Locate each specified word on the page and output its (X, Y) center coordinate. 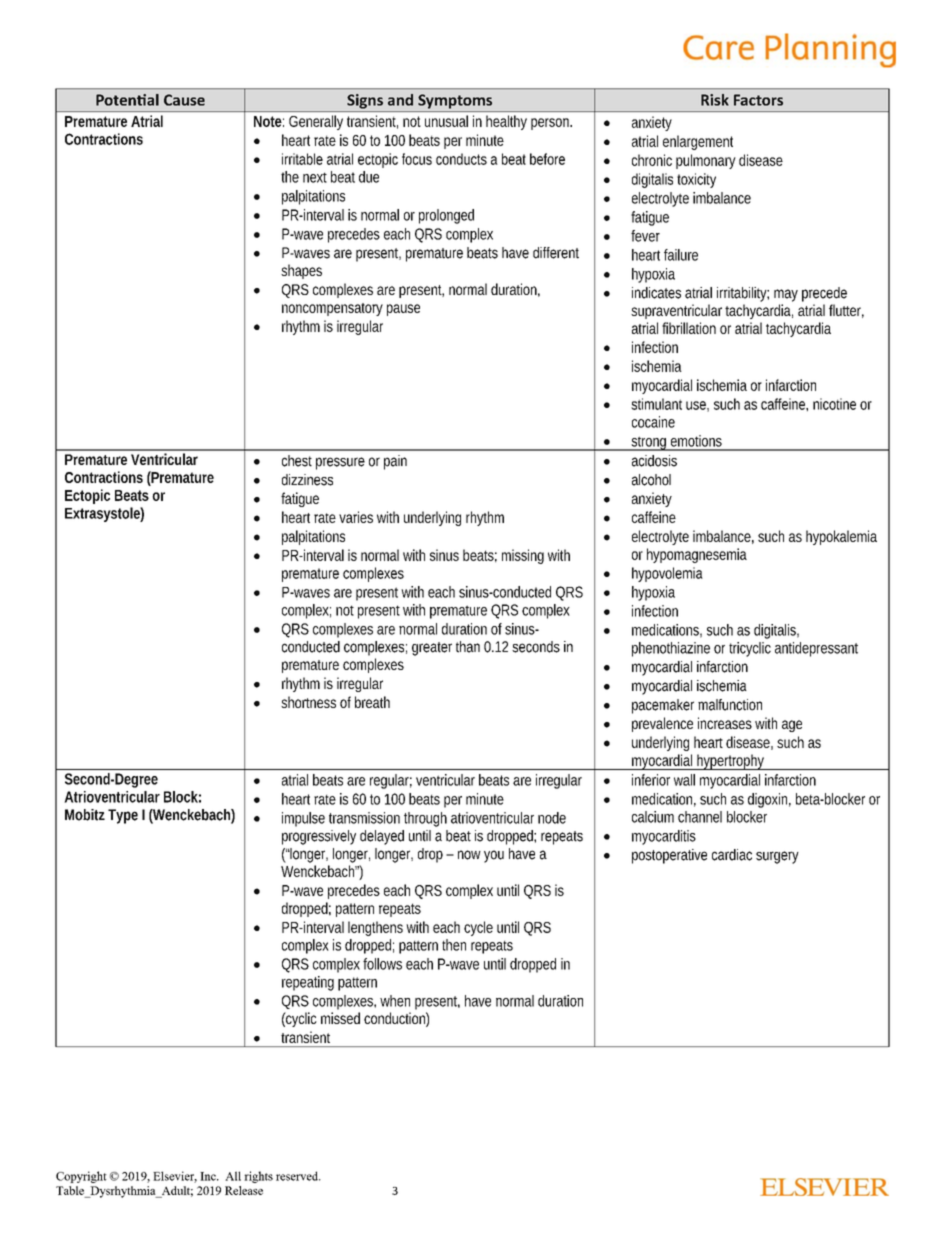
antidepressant (816, 649)
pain (395, 462)
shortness (308, 702)
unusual (446, 121)
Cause (184, 100)
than (468, 647)
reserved (298, 1176)
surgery (777, 857)
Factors (758, 100)
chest (297, 461)
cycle (478, 928)
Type (123, 816)
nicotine (834, 404)
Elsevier (175, 1177)
